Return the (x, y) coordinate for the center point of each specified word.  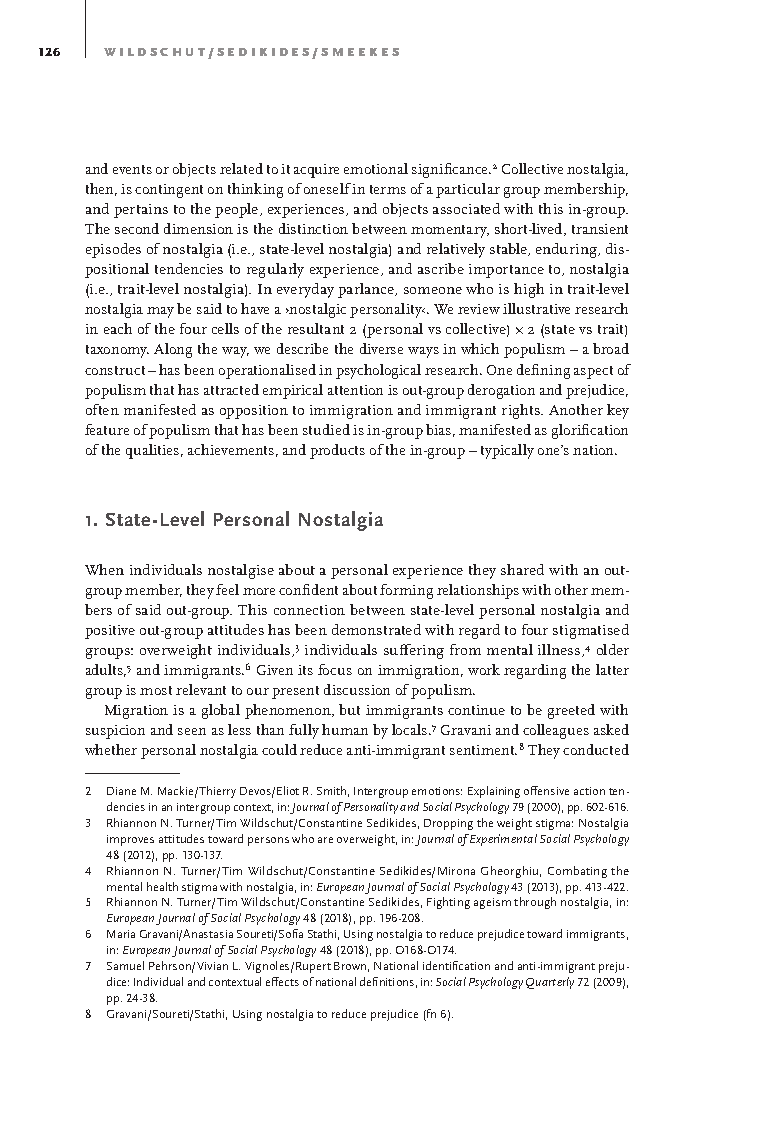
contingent (169, 191)
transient (600, 229)
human (345, 729)
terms (388, 189)
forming (406, 591)
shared (522, 569)
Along (173, 350)
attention (355, 390)
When (104, 569)
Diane (121, 791)
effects (282, 981)
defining (543, 371)
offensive (546, 790)
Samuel (125, 965)
